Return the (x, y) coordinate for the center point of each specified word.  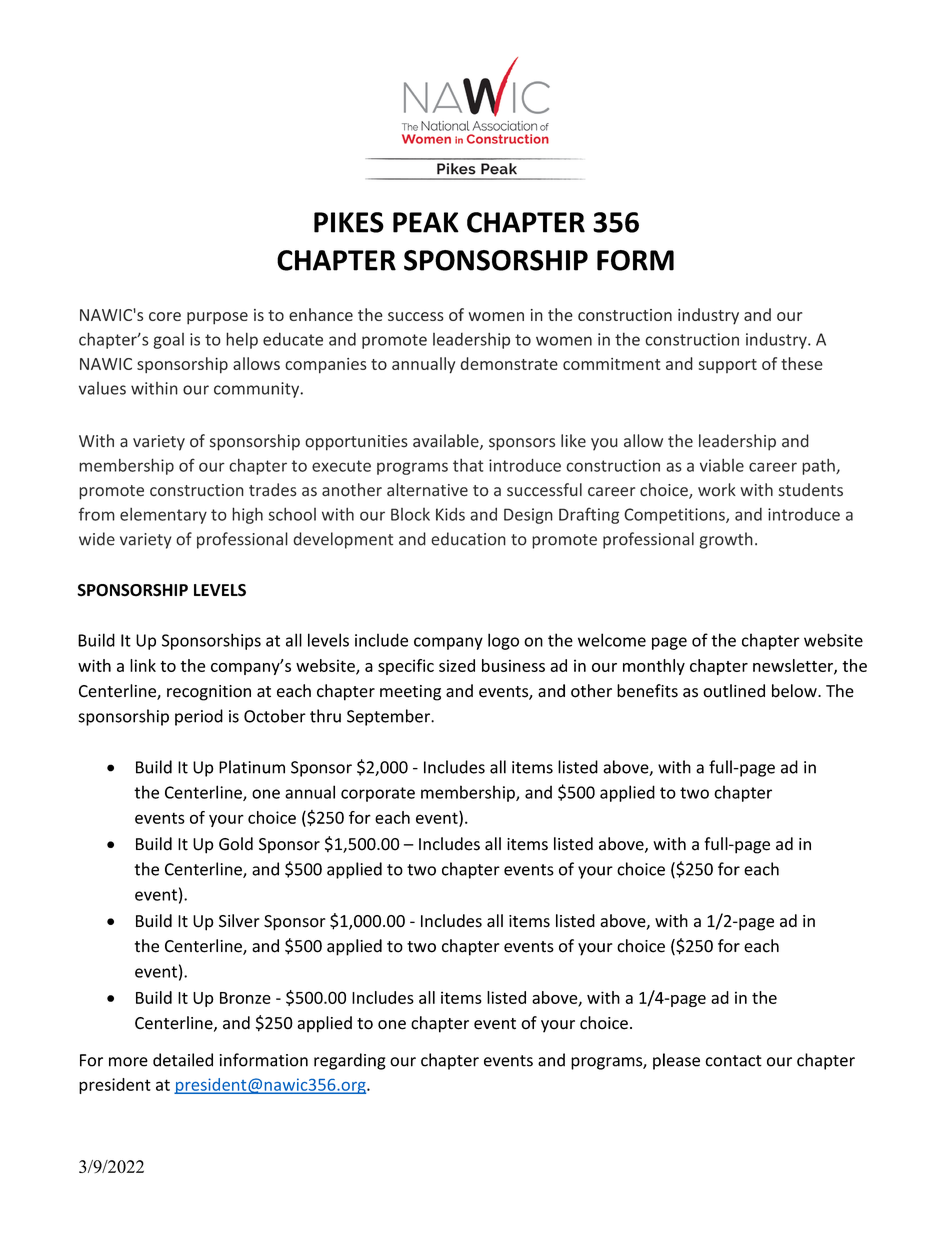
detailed (183, 1060)
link (143, 665)
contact (733, 1061)
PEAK (426, 222)
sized (457, 665)
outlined (734, 691)
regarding (350, 1061)
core (165, 316)
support (727, 366)
